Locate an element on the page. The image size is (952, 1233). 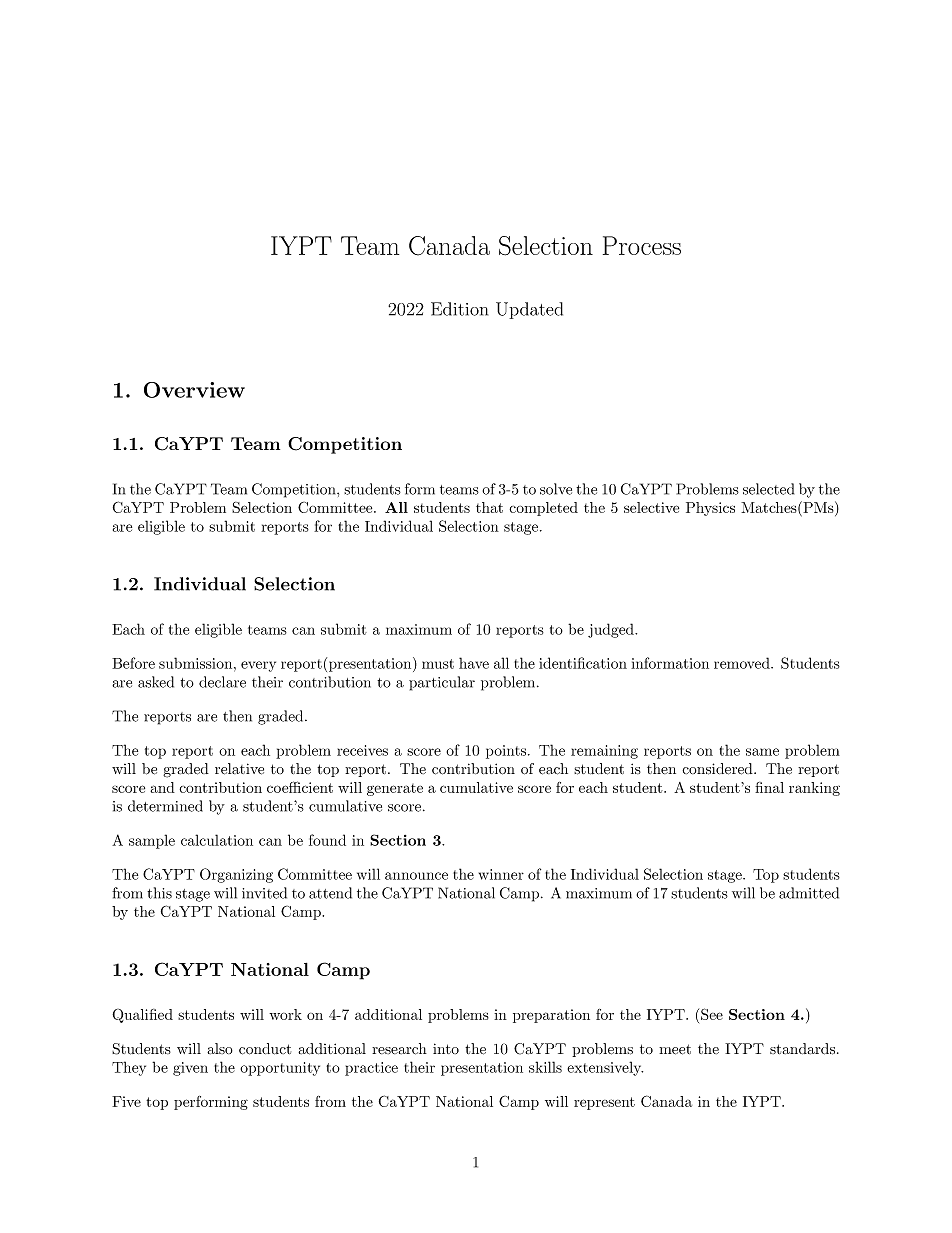
every is located at coordinates (258, 666).
